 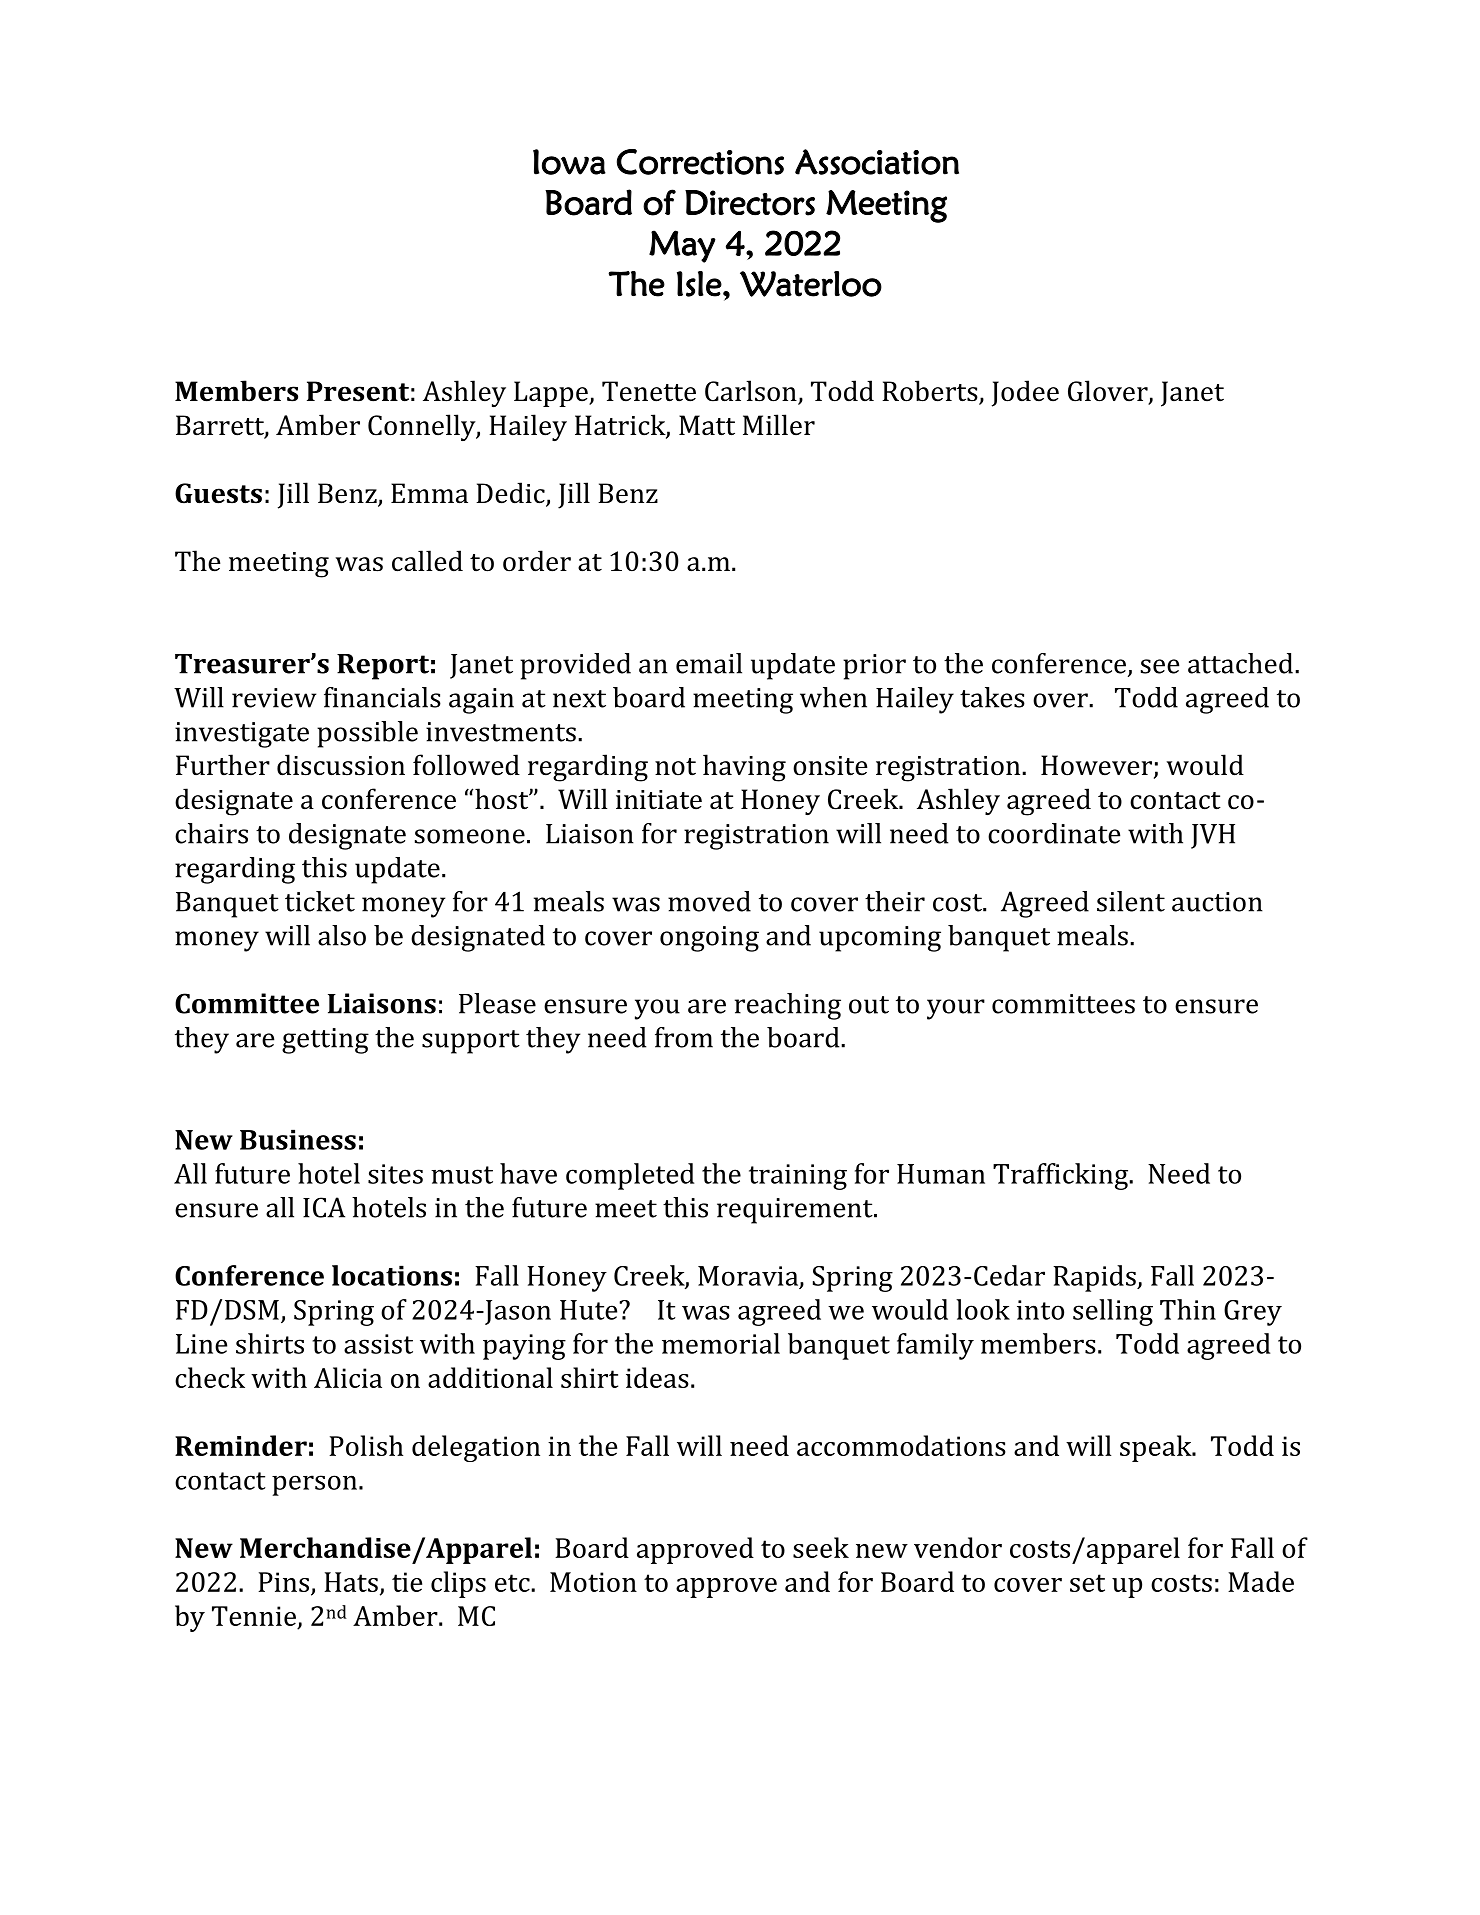 What do you see at coordinates (709, 901) in the page?
I see `moved` at bounding box center [709, 901].
